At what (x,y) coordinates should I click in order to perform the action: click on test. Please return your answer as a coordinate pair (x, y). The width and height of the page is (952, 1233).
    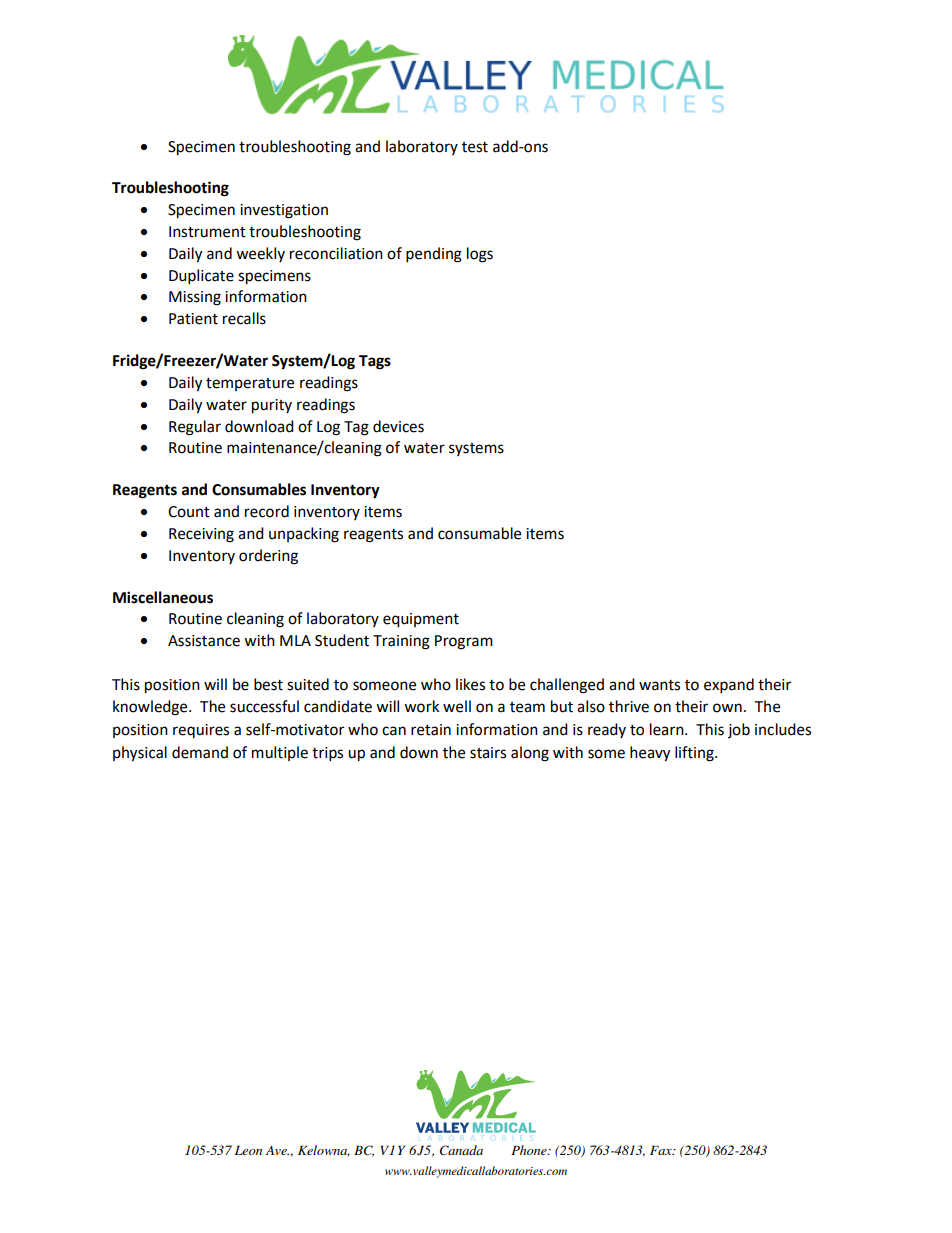
    Looking at the image, I should click on (475, 147).
